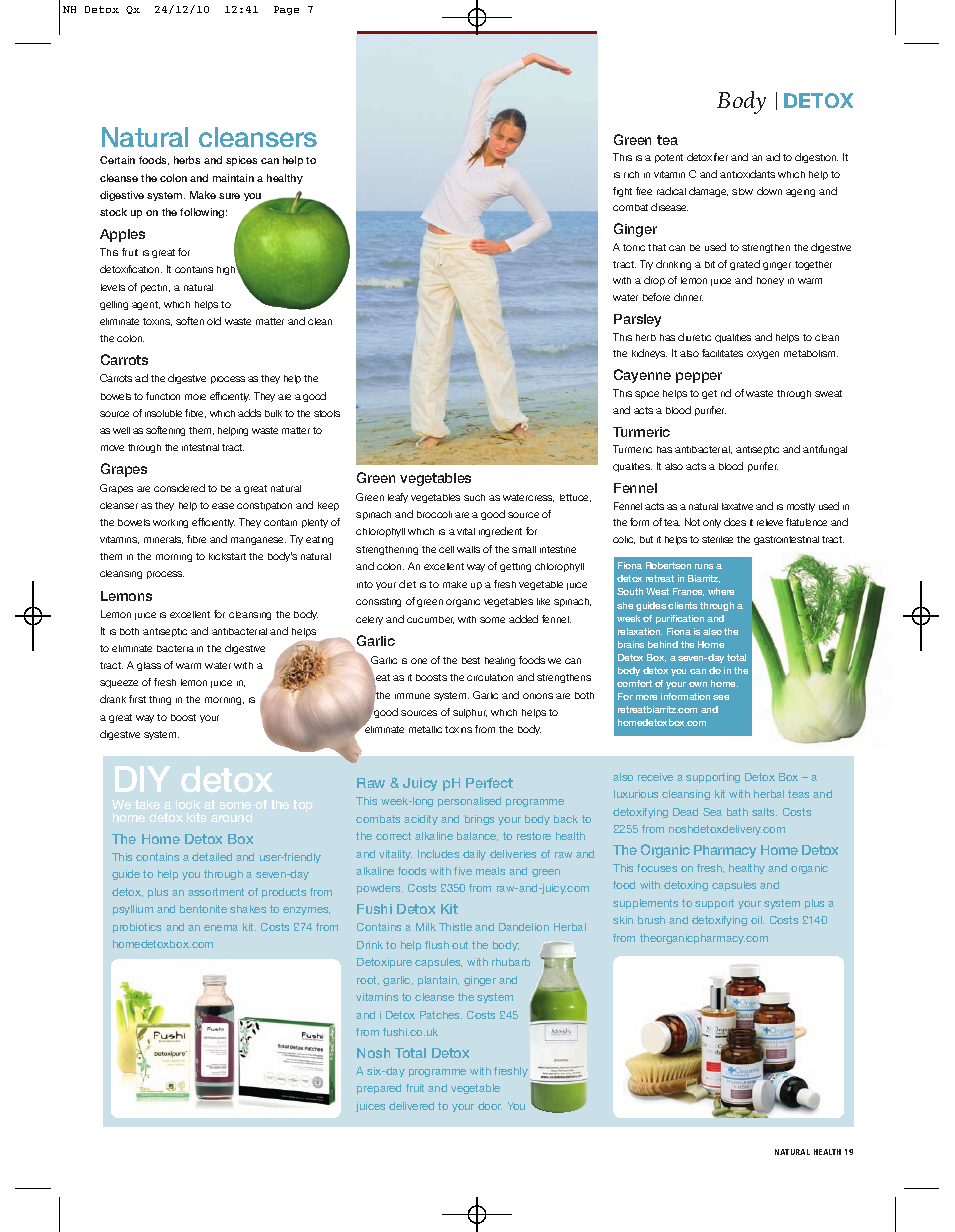 Image resolution: width=955 pixels, height=1232 pixels. I want to click on sulphur, so click(470, 713).
